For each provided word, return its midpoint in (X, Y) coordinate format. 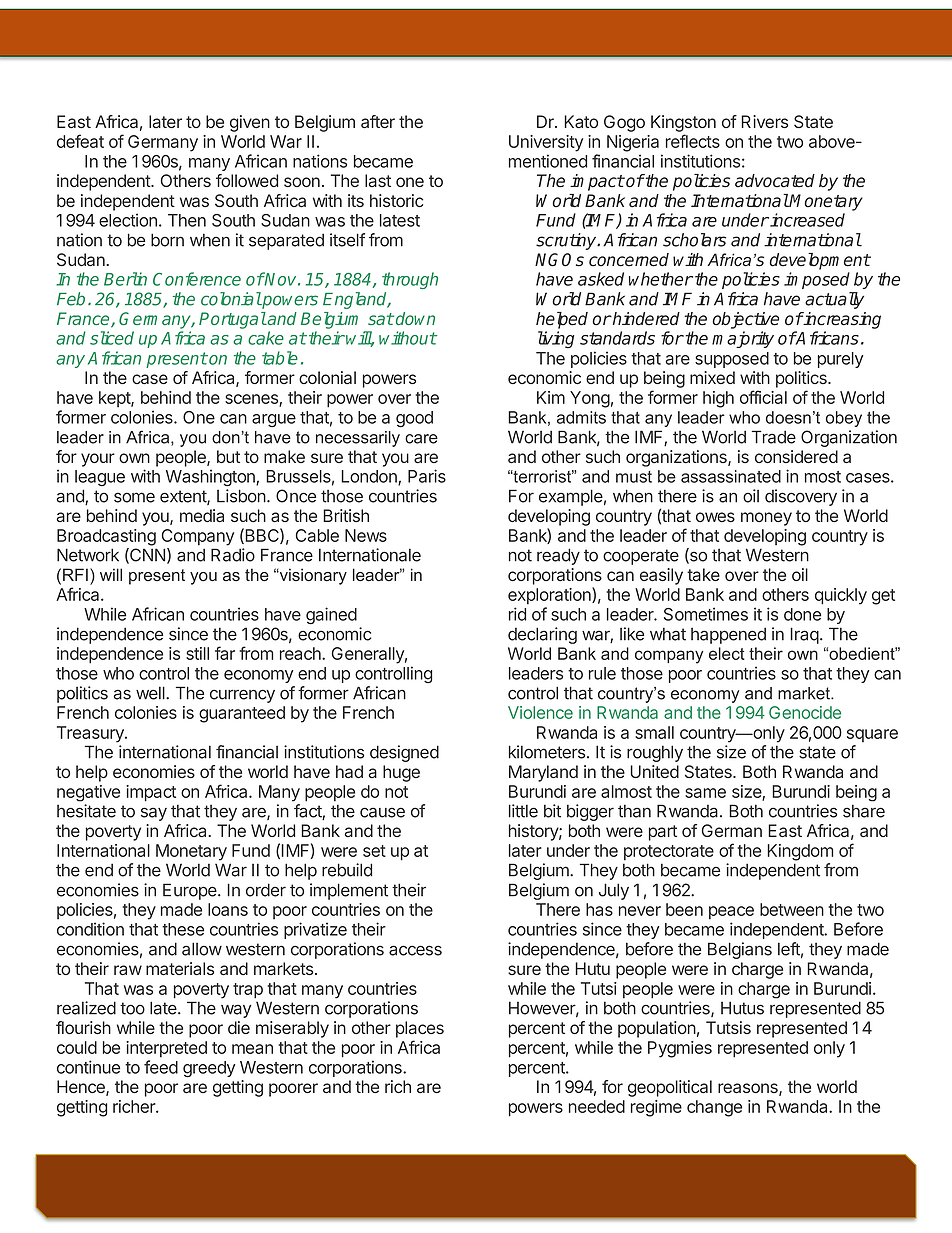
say (154, 814)
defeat (80, 141)
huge (401, 773)
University (546, 143)
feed (161, 1067)
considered (796, 456)
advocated (775, 181)
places (420, 1029)
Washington (211, 477)
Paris (427, 476)
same (705, 793)
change (714, 1108)
